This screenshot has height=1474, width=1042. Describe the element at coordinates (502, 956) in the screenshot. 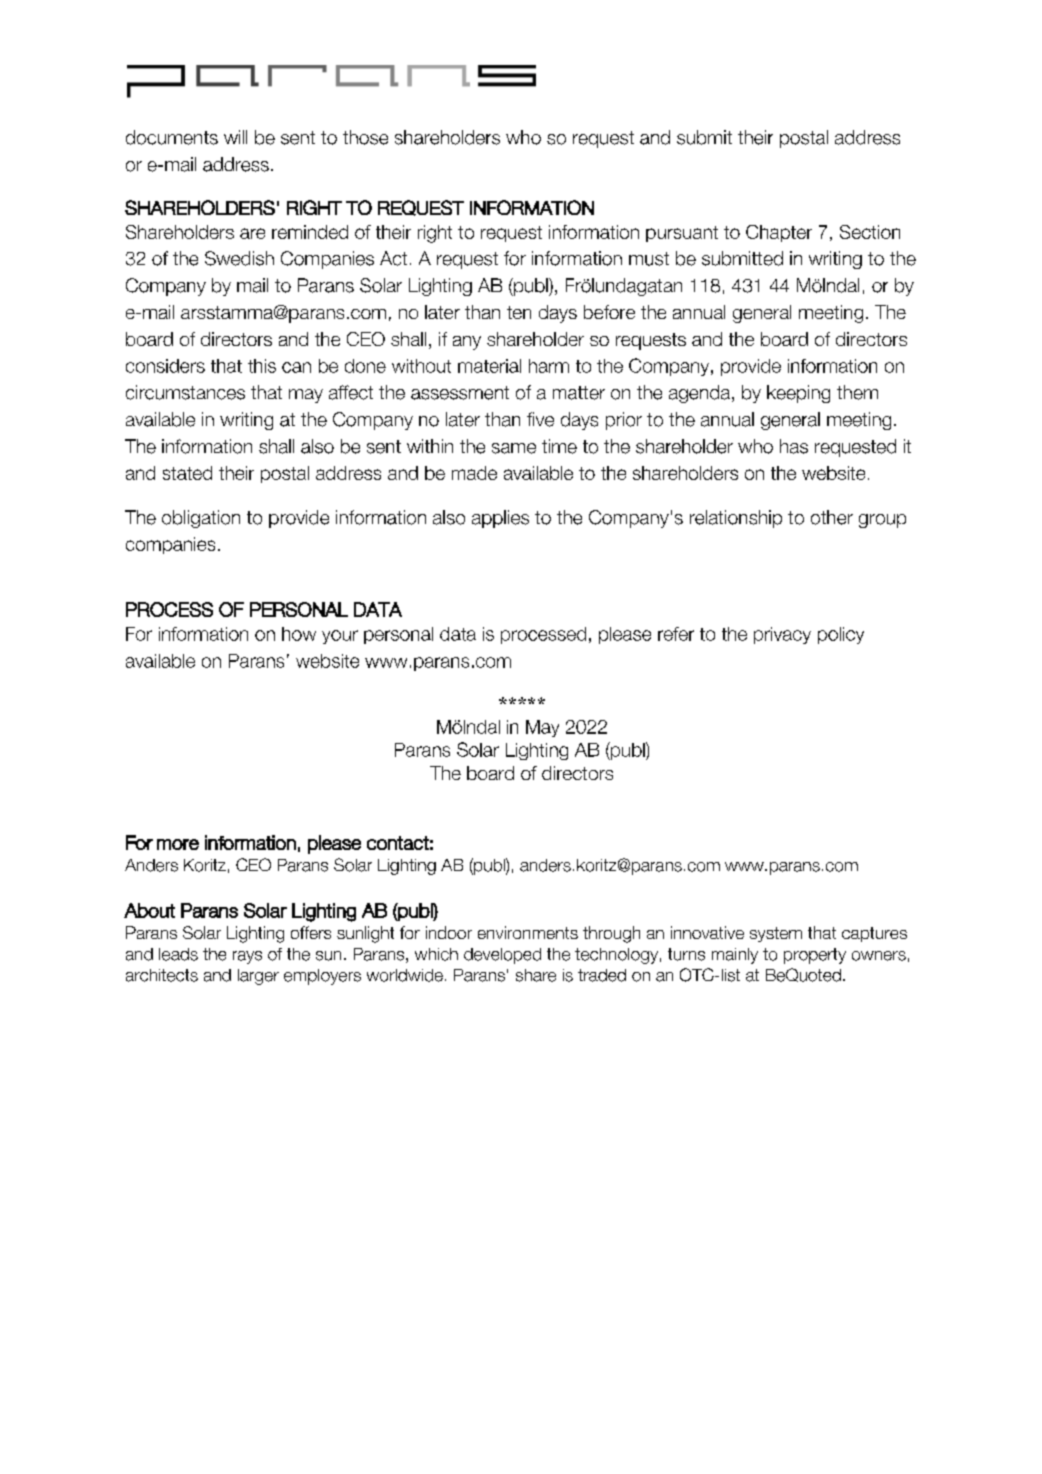

I see `developed` at that location.
